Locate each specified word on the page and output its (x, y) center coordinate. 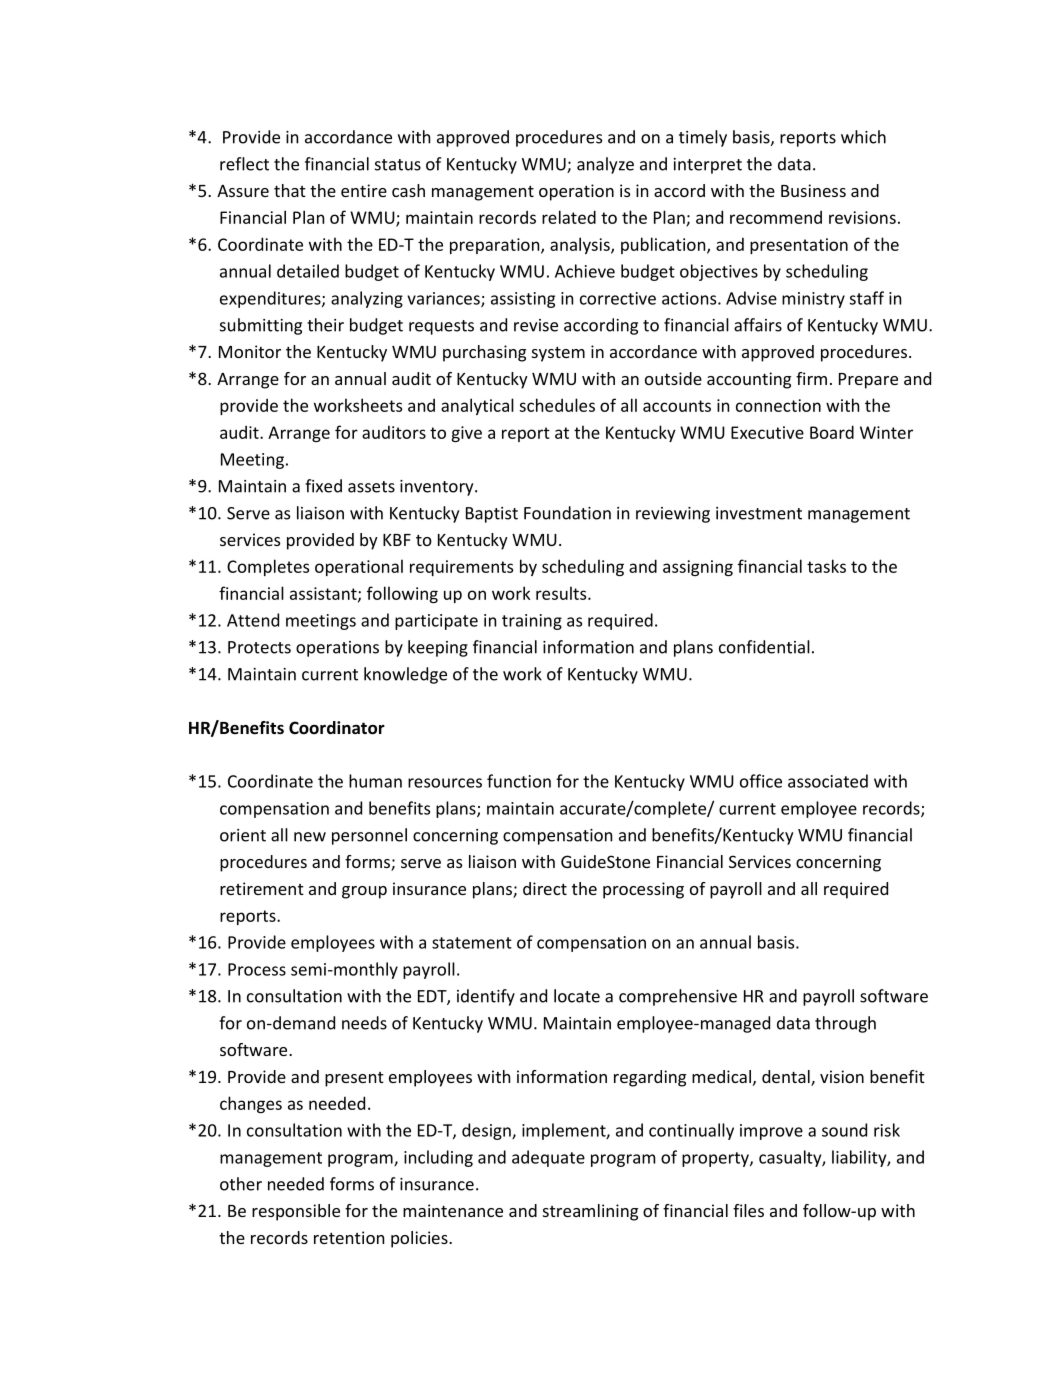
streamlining (590, 1212)
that (290, 190)
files (748, 1210)
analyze (605, 165)
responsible (296, 1212)
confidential (764, 647)
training (532, 622)
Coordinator (337, 728)
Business (813, 190)
